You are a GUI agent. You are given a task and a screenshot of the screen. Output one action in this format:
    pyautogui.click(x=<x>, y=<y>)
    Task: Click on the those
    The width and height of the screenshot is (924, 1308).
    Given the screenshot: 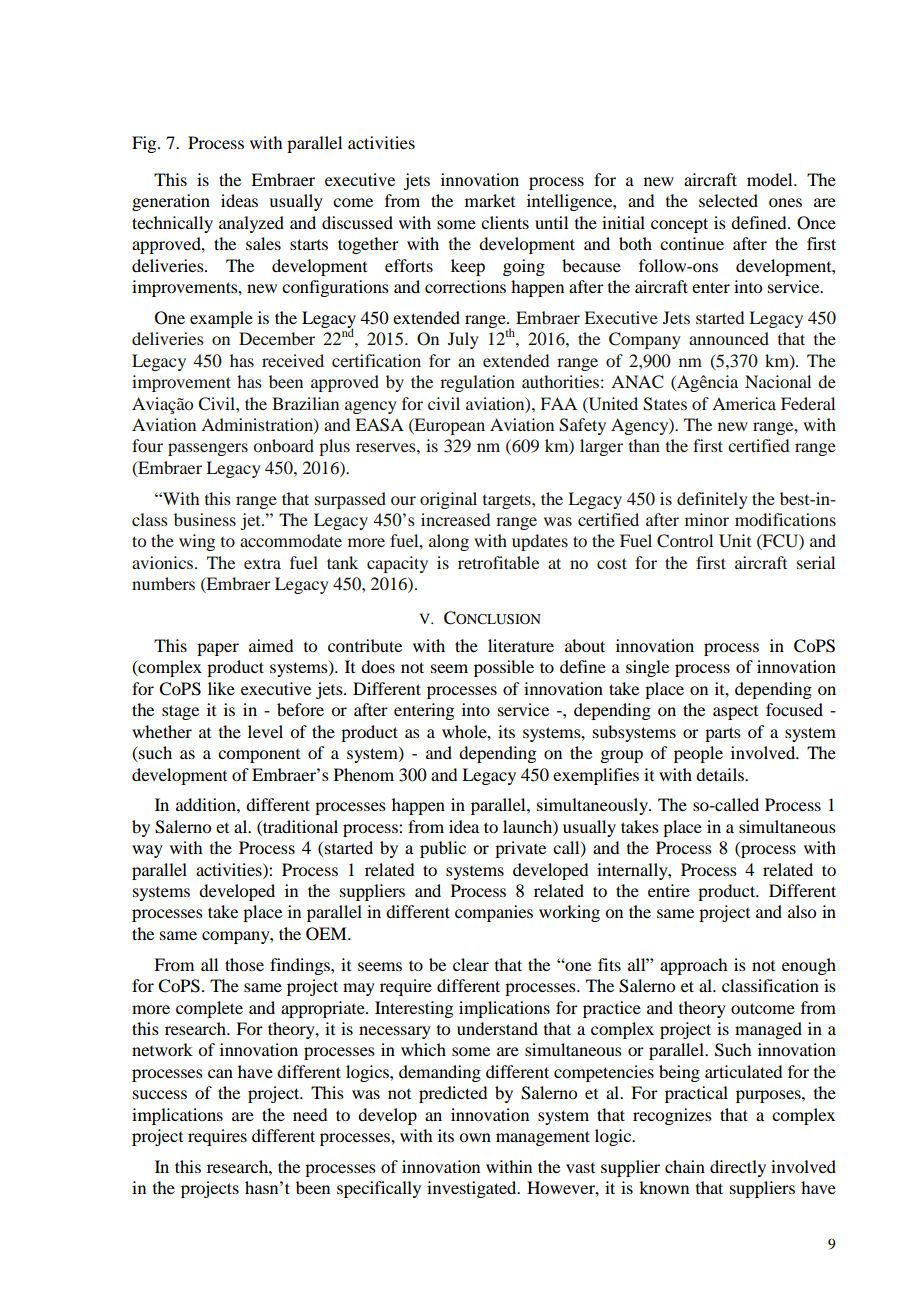 What is the action you would take?
    pyautogui.click(x=244, y=964)
